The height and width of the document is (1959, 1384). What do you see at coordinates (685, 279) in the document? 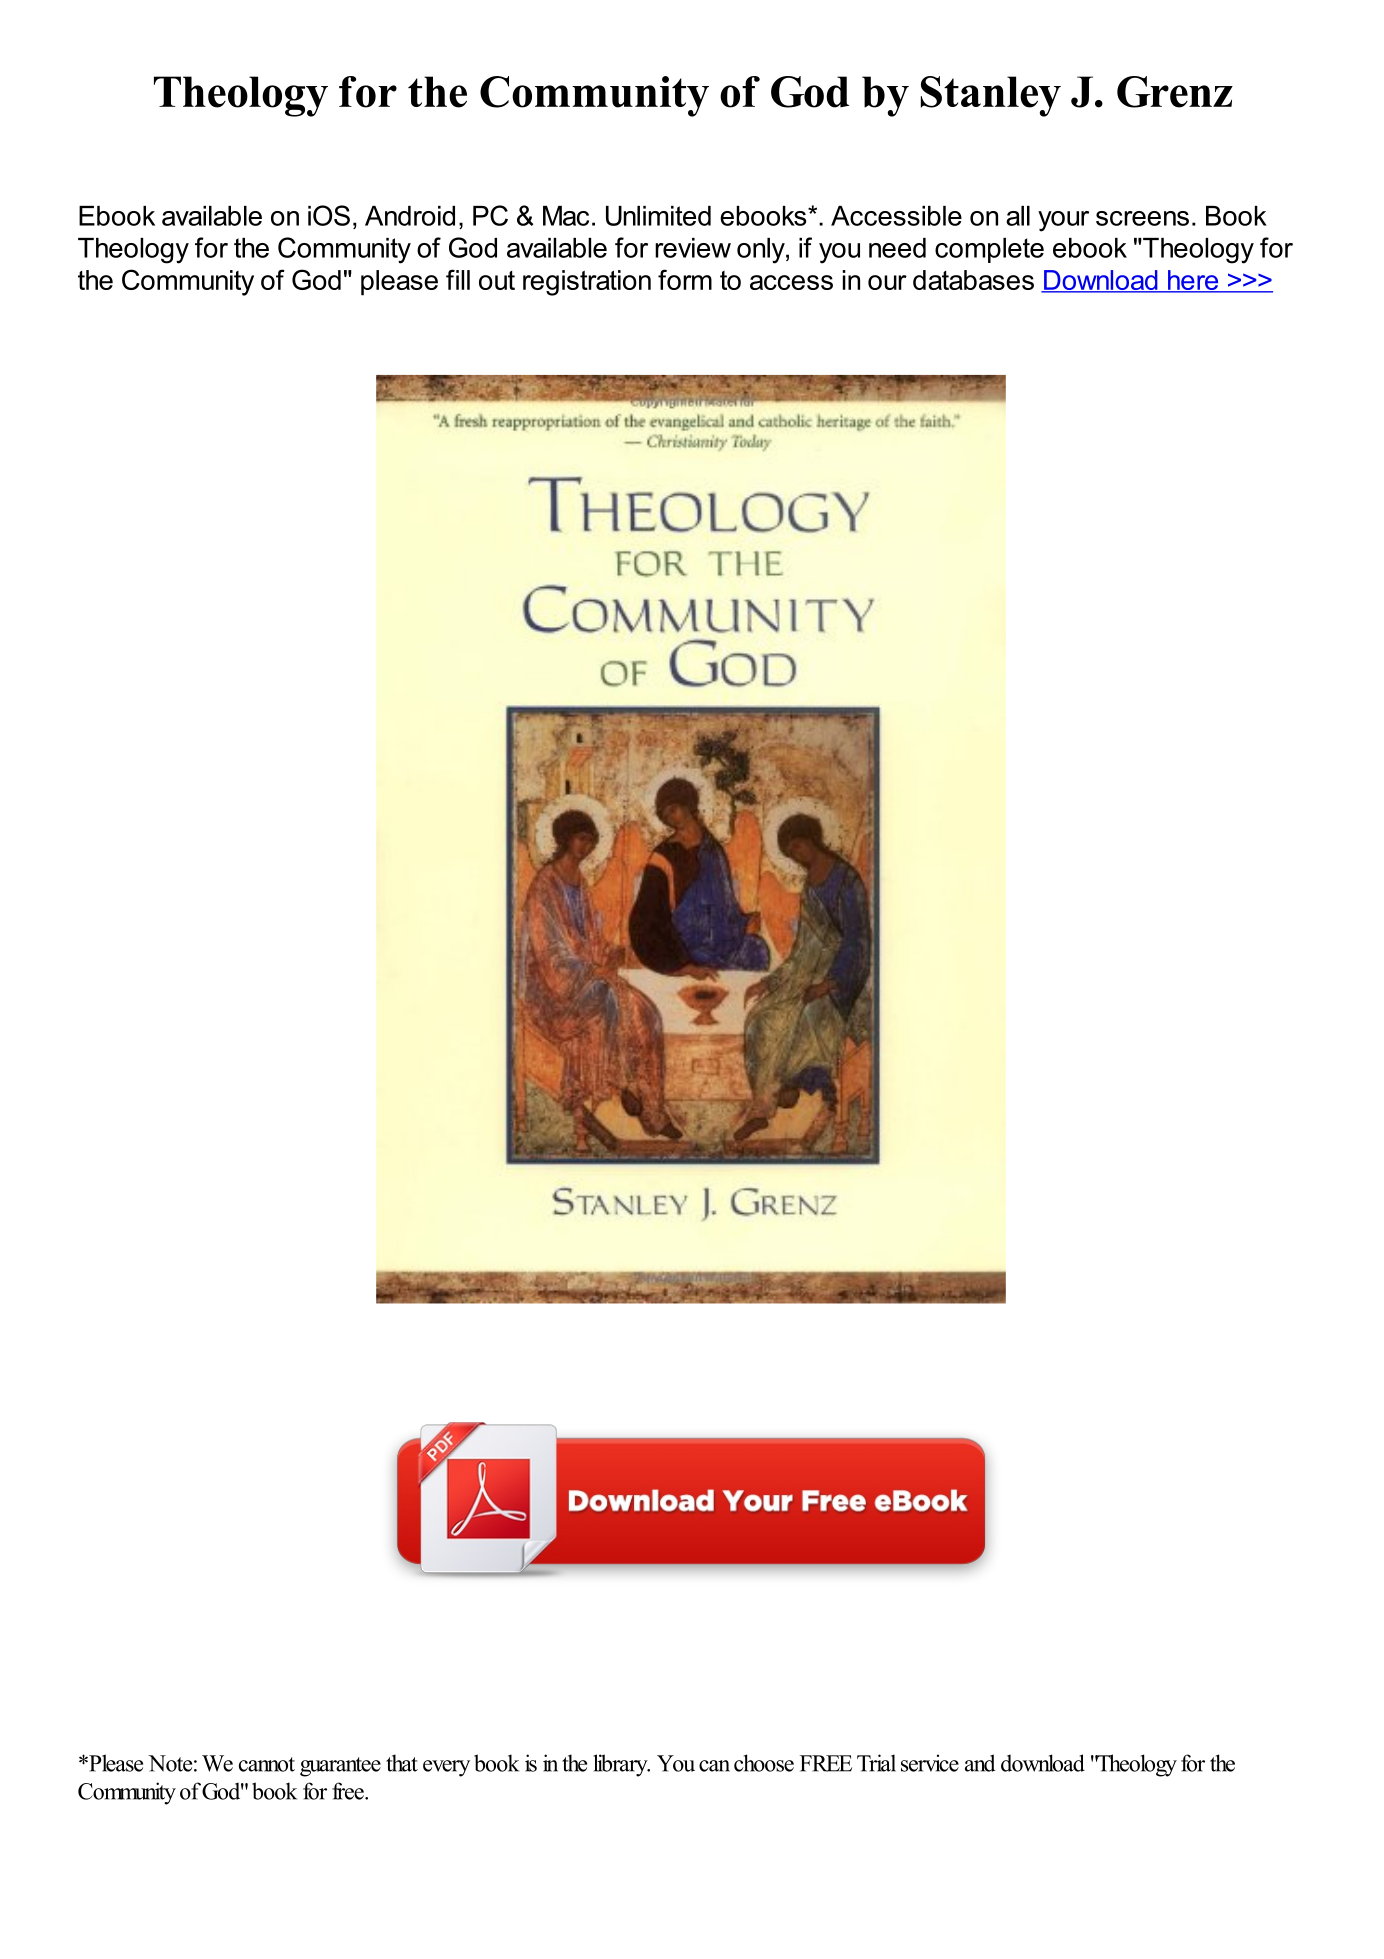
I see `form` at bounding box center [685, 279].
